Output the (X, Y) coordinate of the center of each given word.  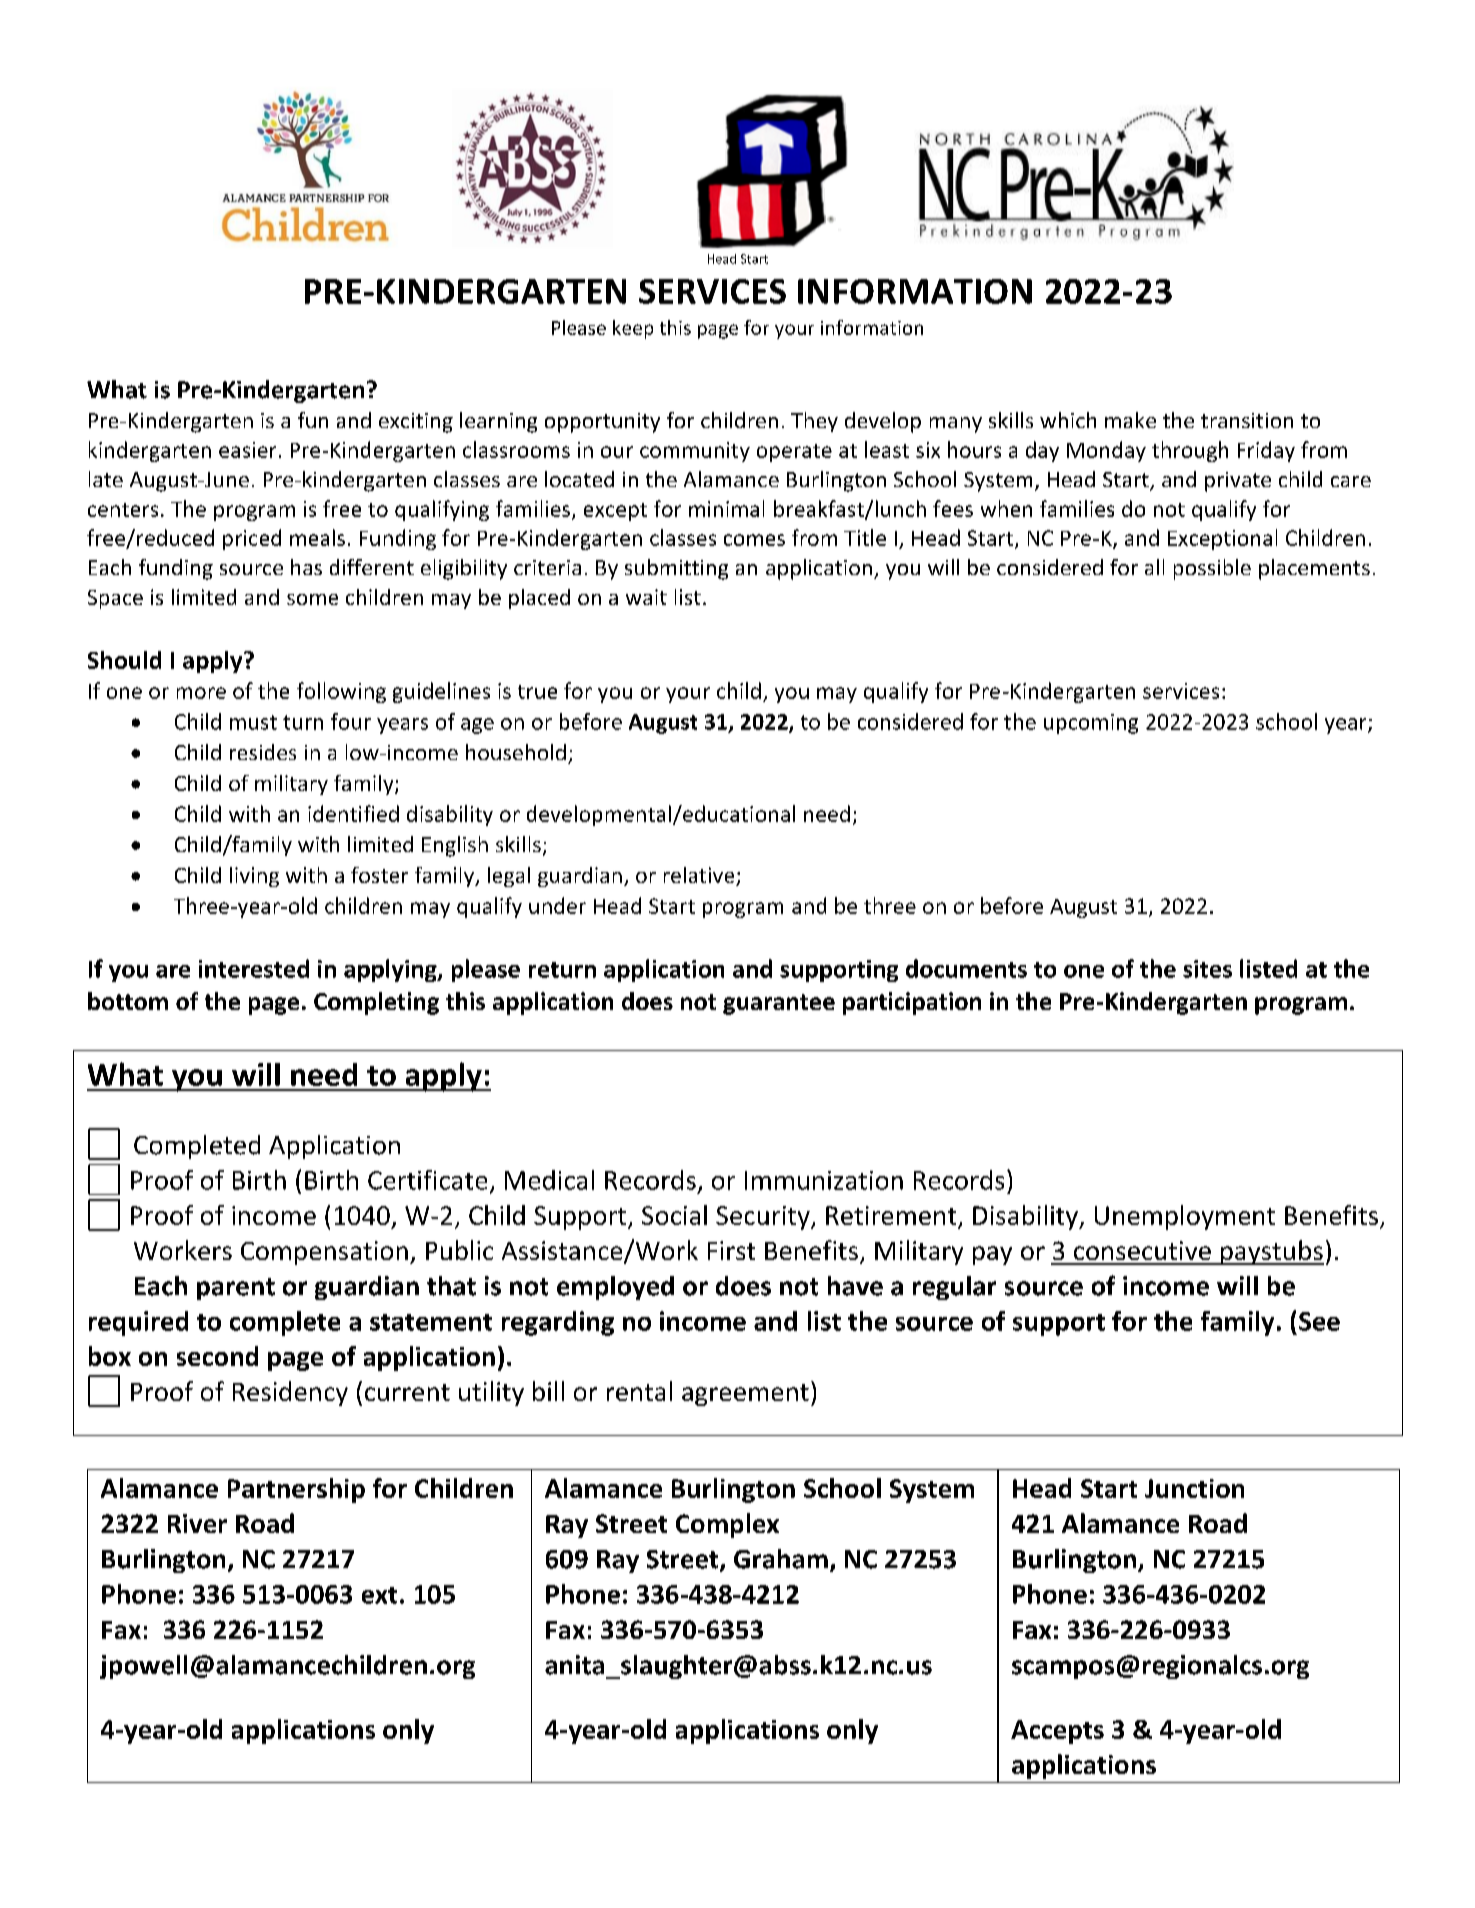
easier (247, 450)
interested (254, 968)
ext (379, 1595)
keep (633, 329)
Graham (781, 1559)
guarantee (779, 1004)
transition (1247, 420)
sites (1207, 969)
